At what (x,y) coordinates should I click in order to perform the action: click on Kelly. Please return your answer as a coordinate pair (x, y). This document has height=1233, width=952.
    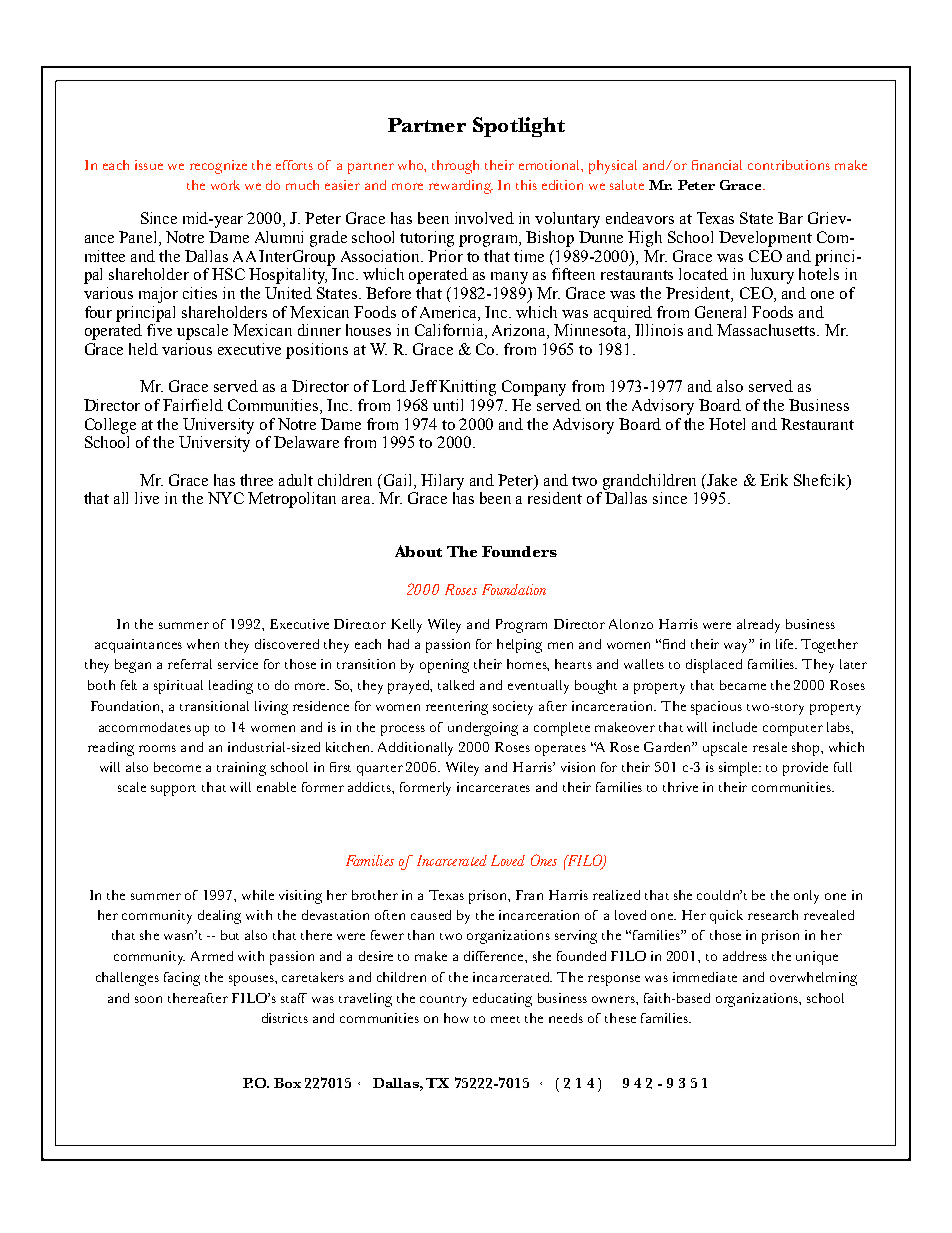
    Looking at the image, I should click on (406, 626).
